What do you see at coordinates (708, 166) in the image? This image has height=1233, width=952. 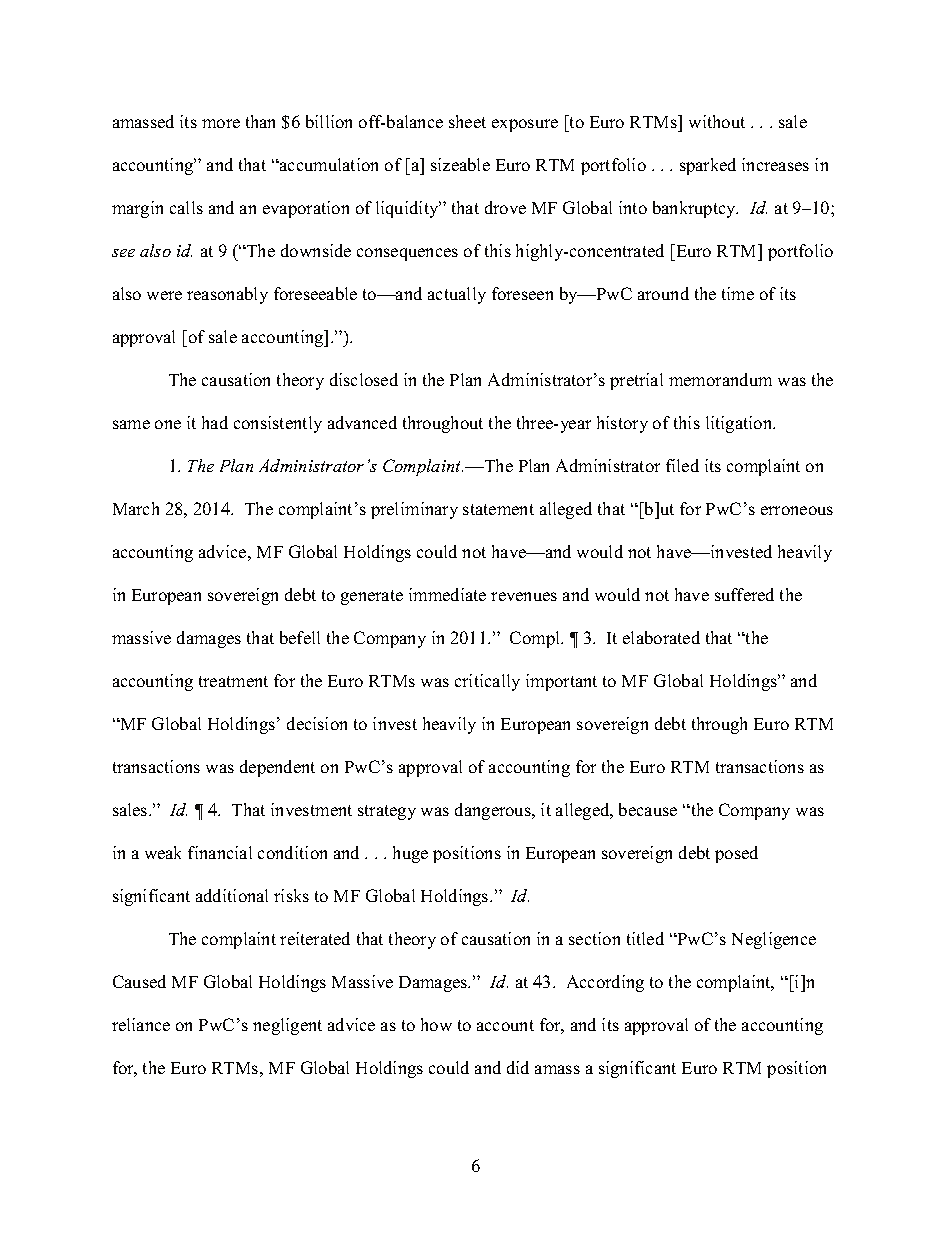 I see `sparked` at bounding box center [708, 166].
